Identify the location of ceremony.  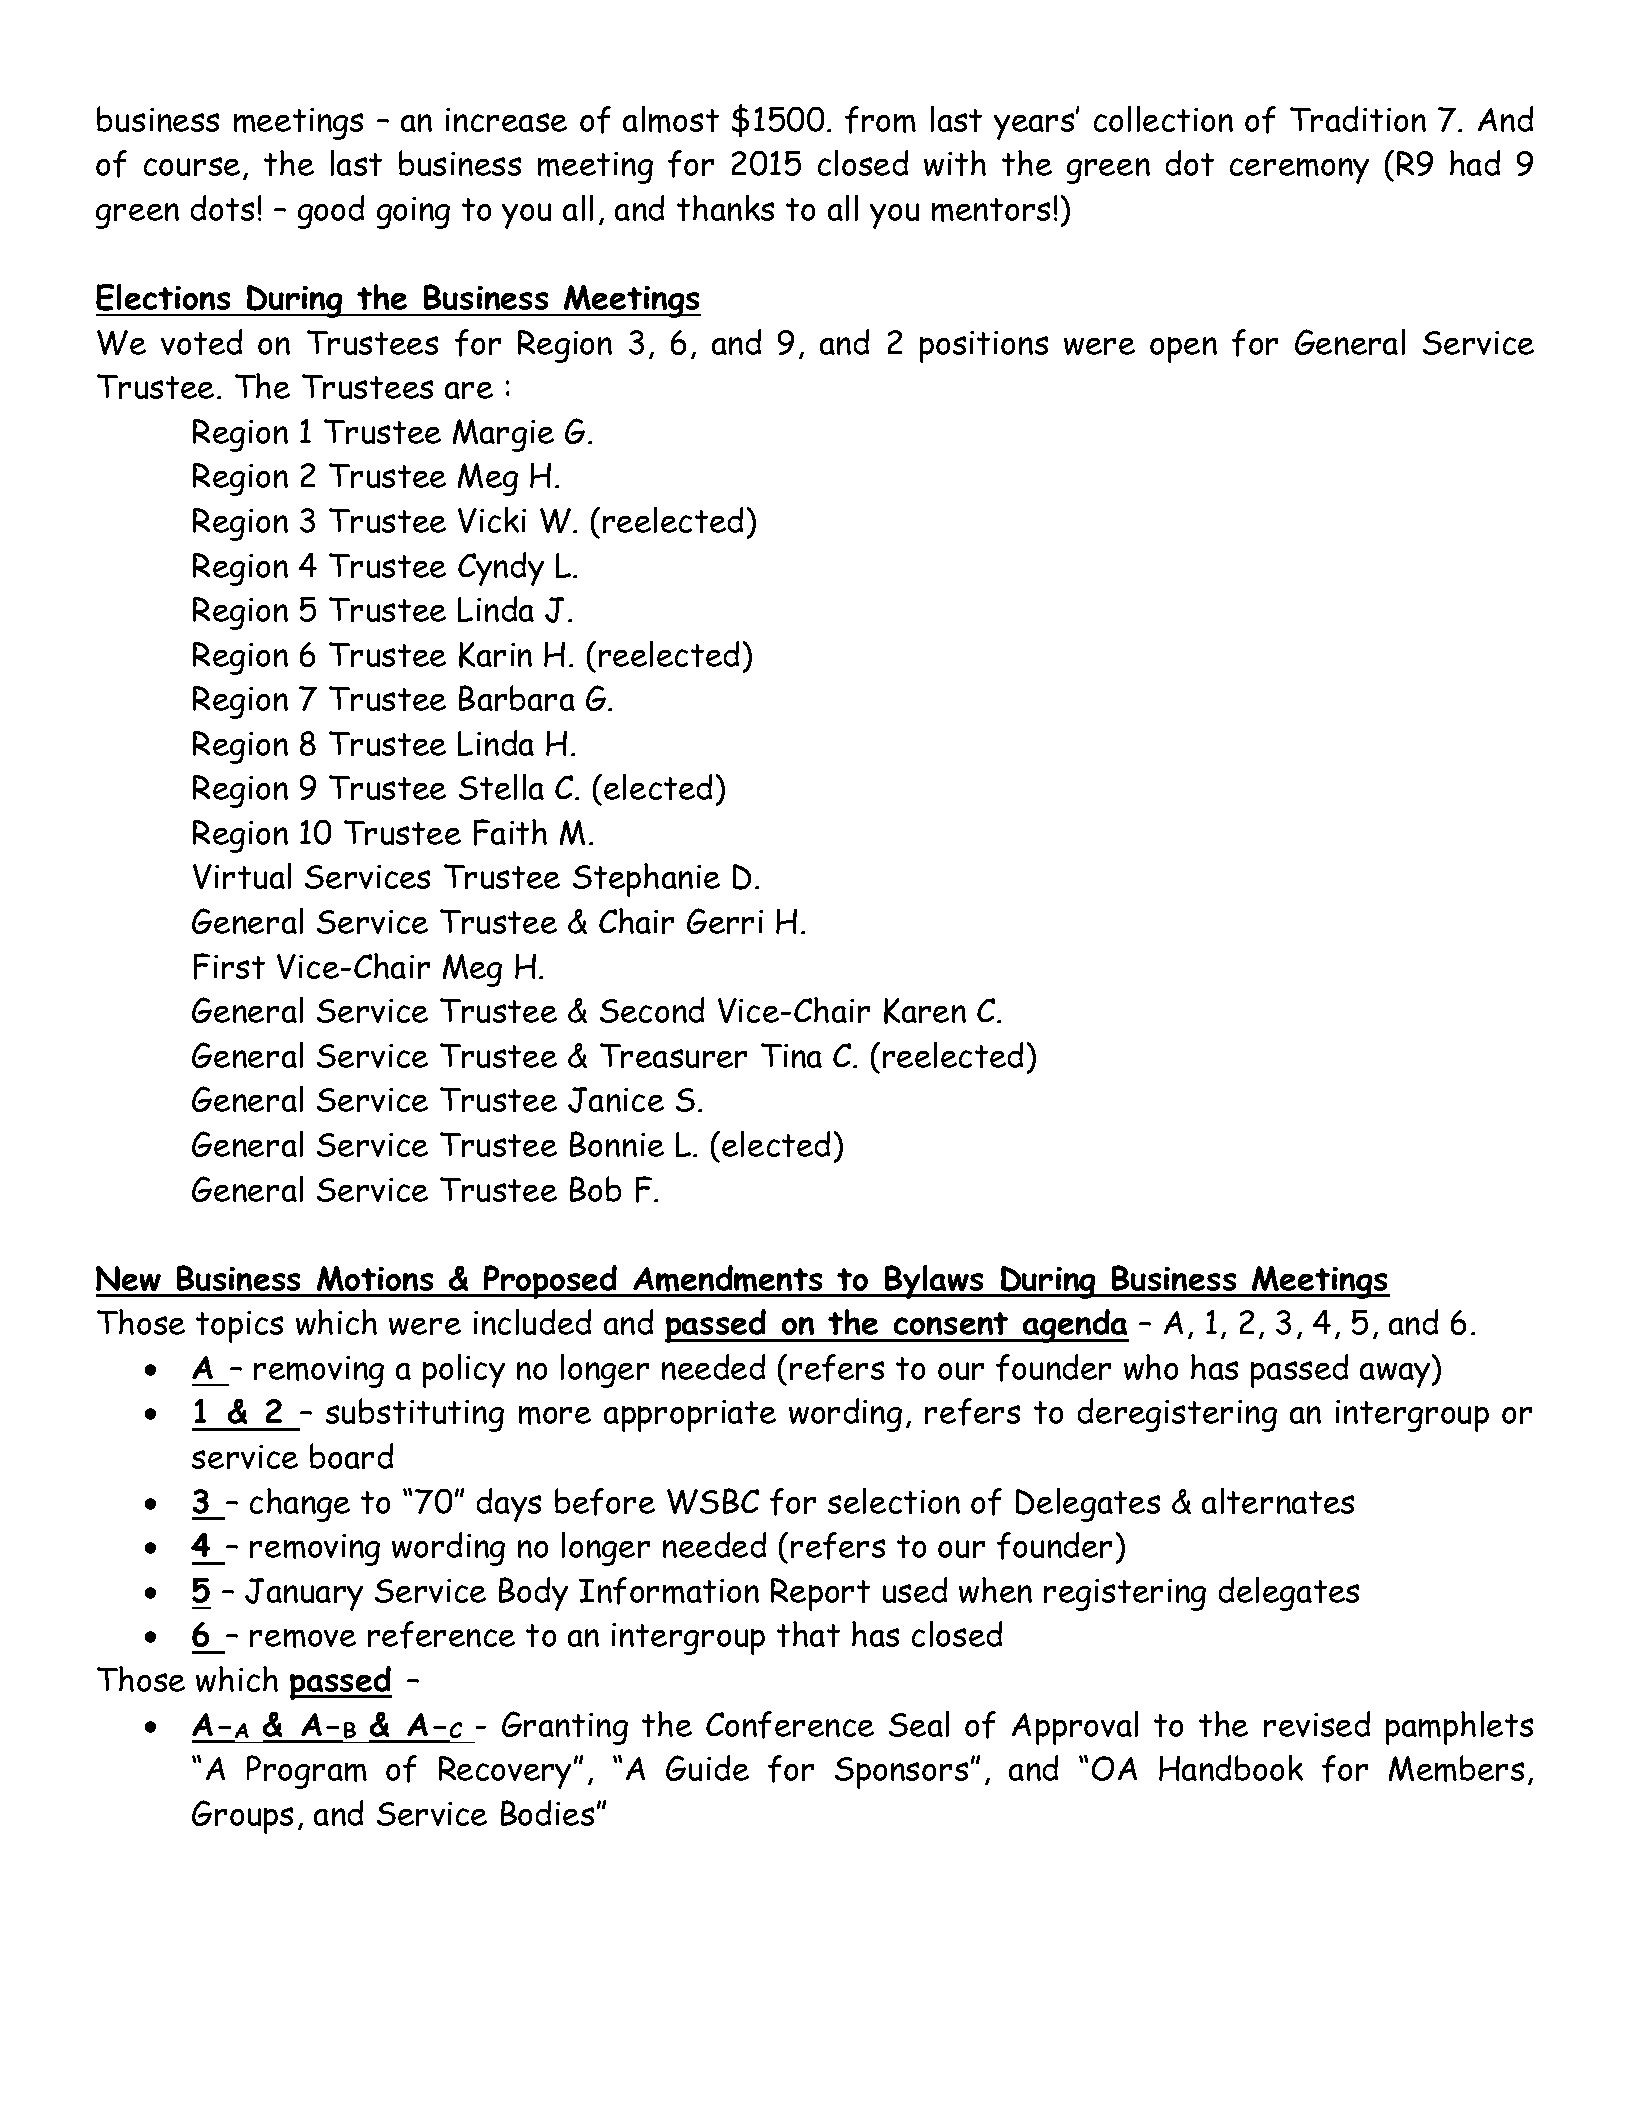
(1299, 171).
